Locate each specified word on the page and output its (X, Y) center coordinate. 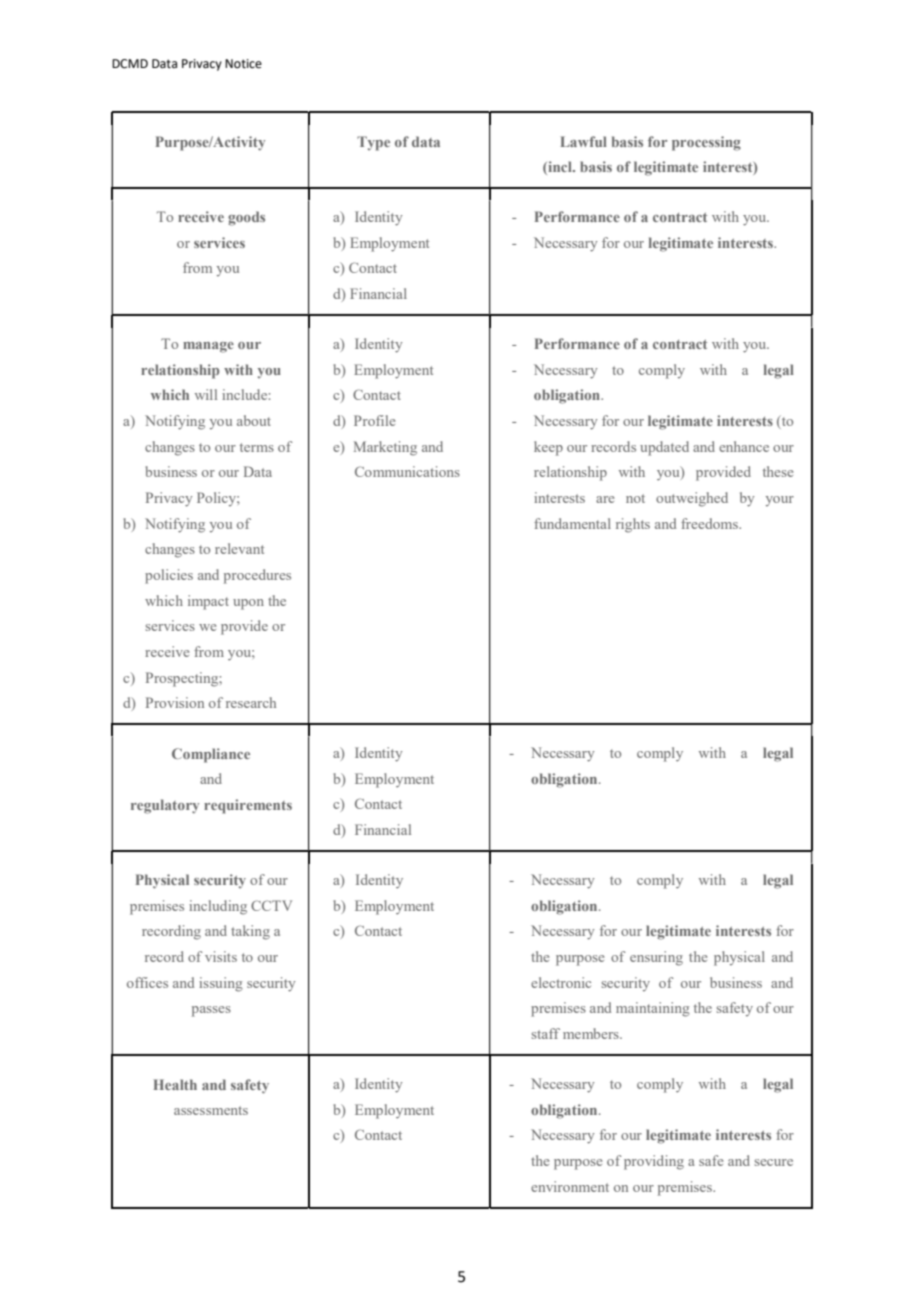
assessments (211, 1110)
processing (706, 143)
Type (373, 143)
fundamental (572, 523)
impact (208, 602)
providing (654, 1162)
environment (570, 1186)
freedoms (710, 523)
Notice (243, 64)
